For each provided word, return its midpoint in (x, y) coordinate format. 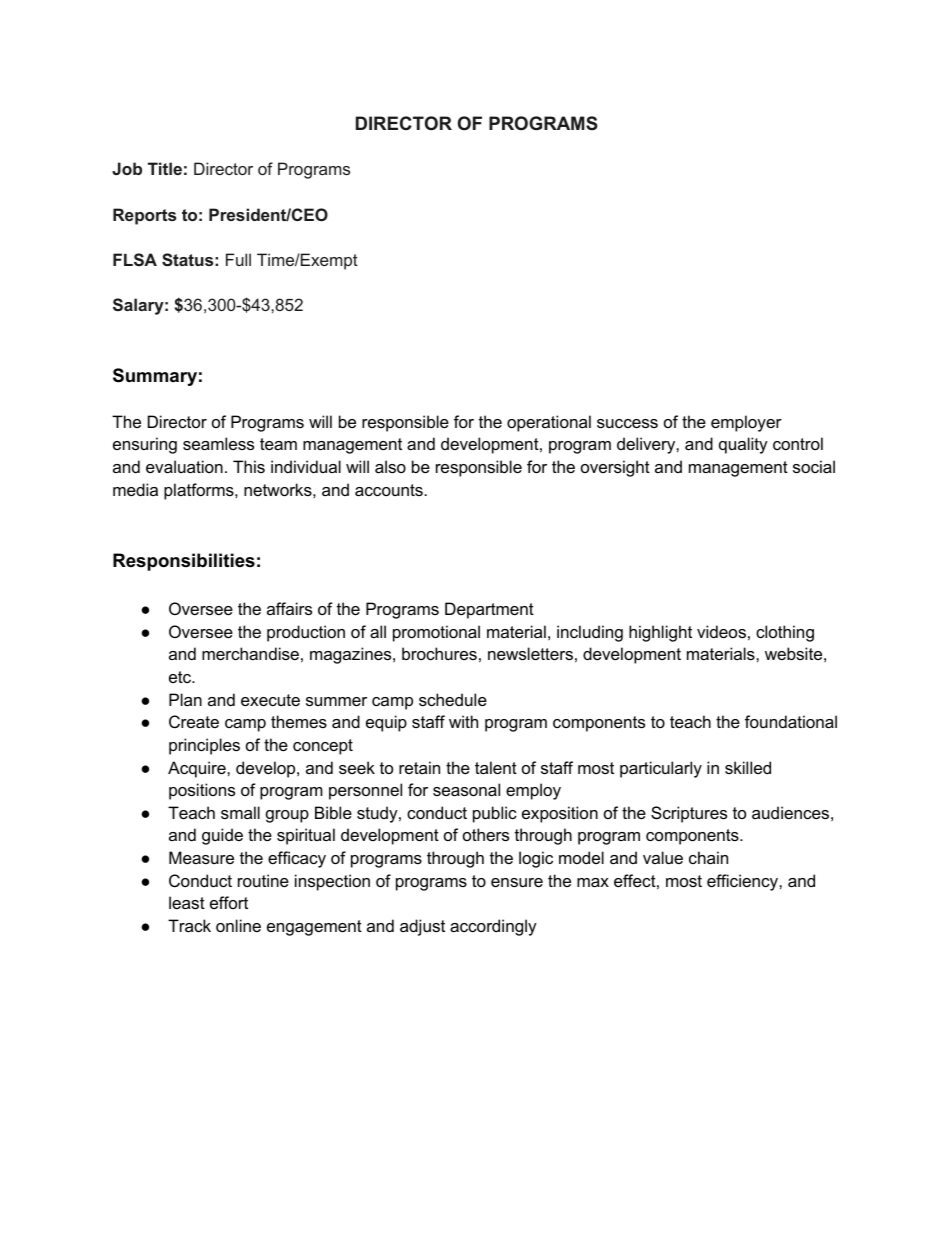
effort (229, 902)
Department (489, 610)
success (627, 423)
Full (238, 259)
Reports (144, 216)
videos (721, 631)
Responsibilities (184, 562)
